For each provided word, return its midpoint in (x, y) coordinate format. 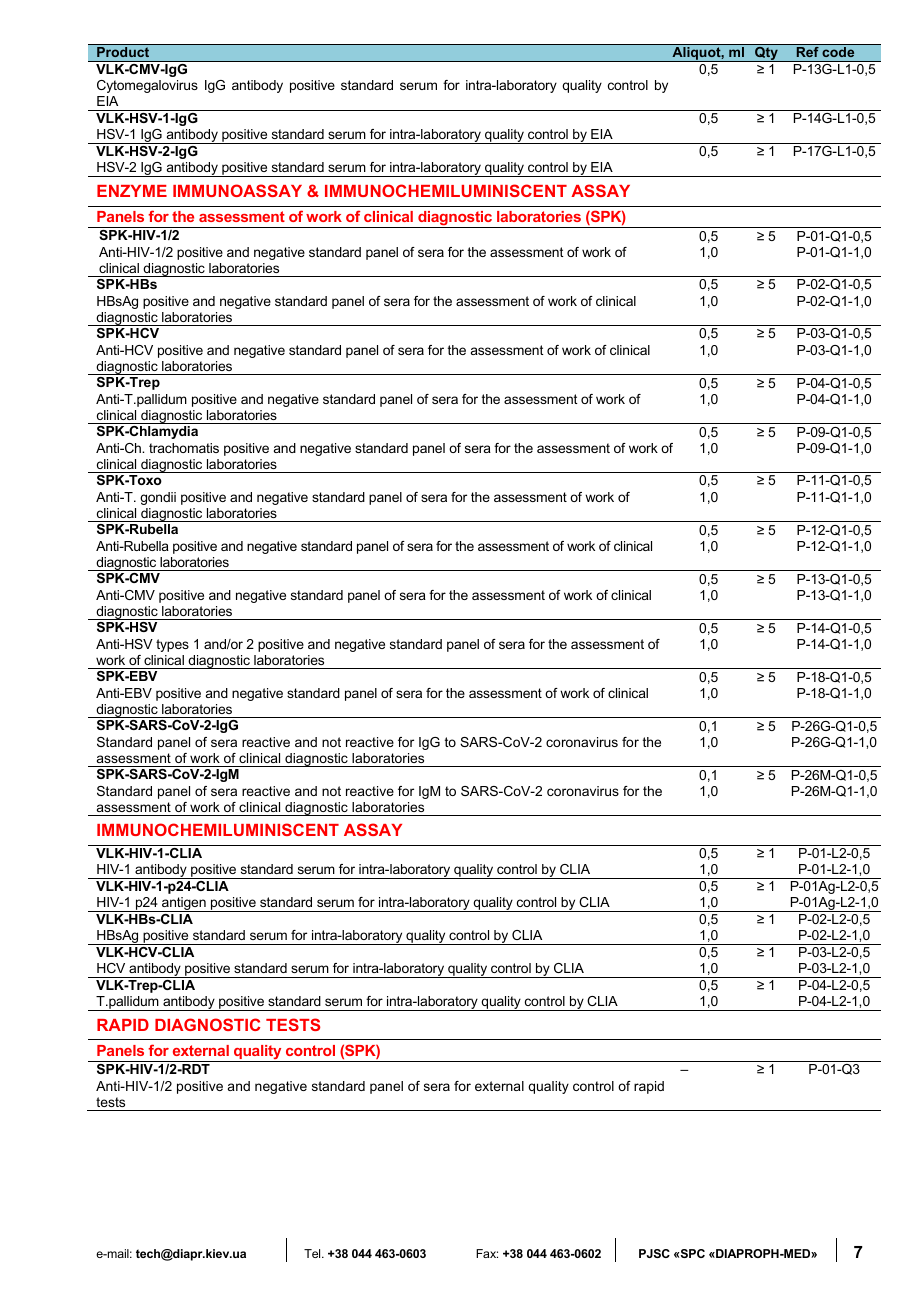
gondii (158, 498)
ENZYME (132, 191)
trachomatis (184, 448)
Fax (487, 1253)
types (172, 645)
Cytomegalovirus (147, 86)
